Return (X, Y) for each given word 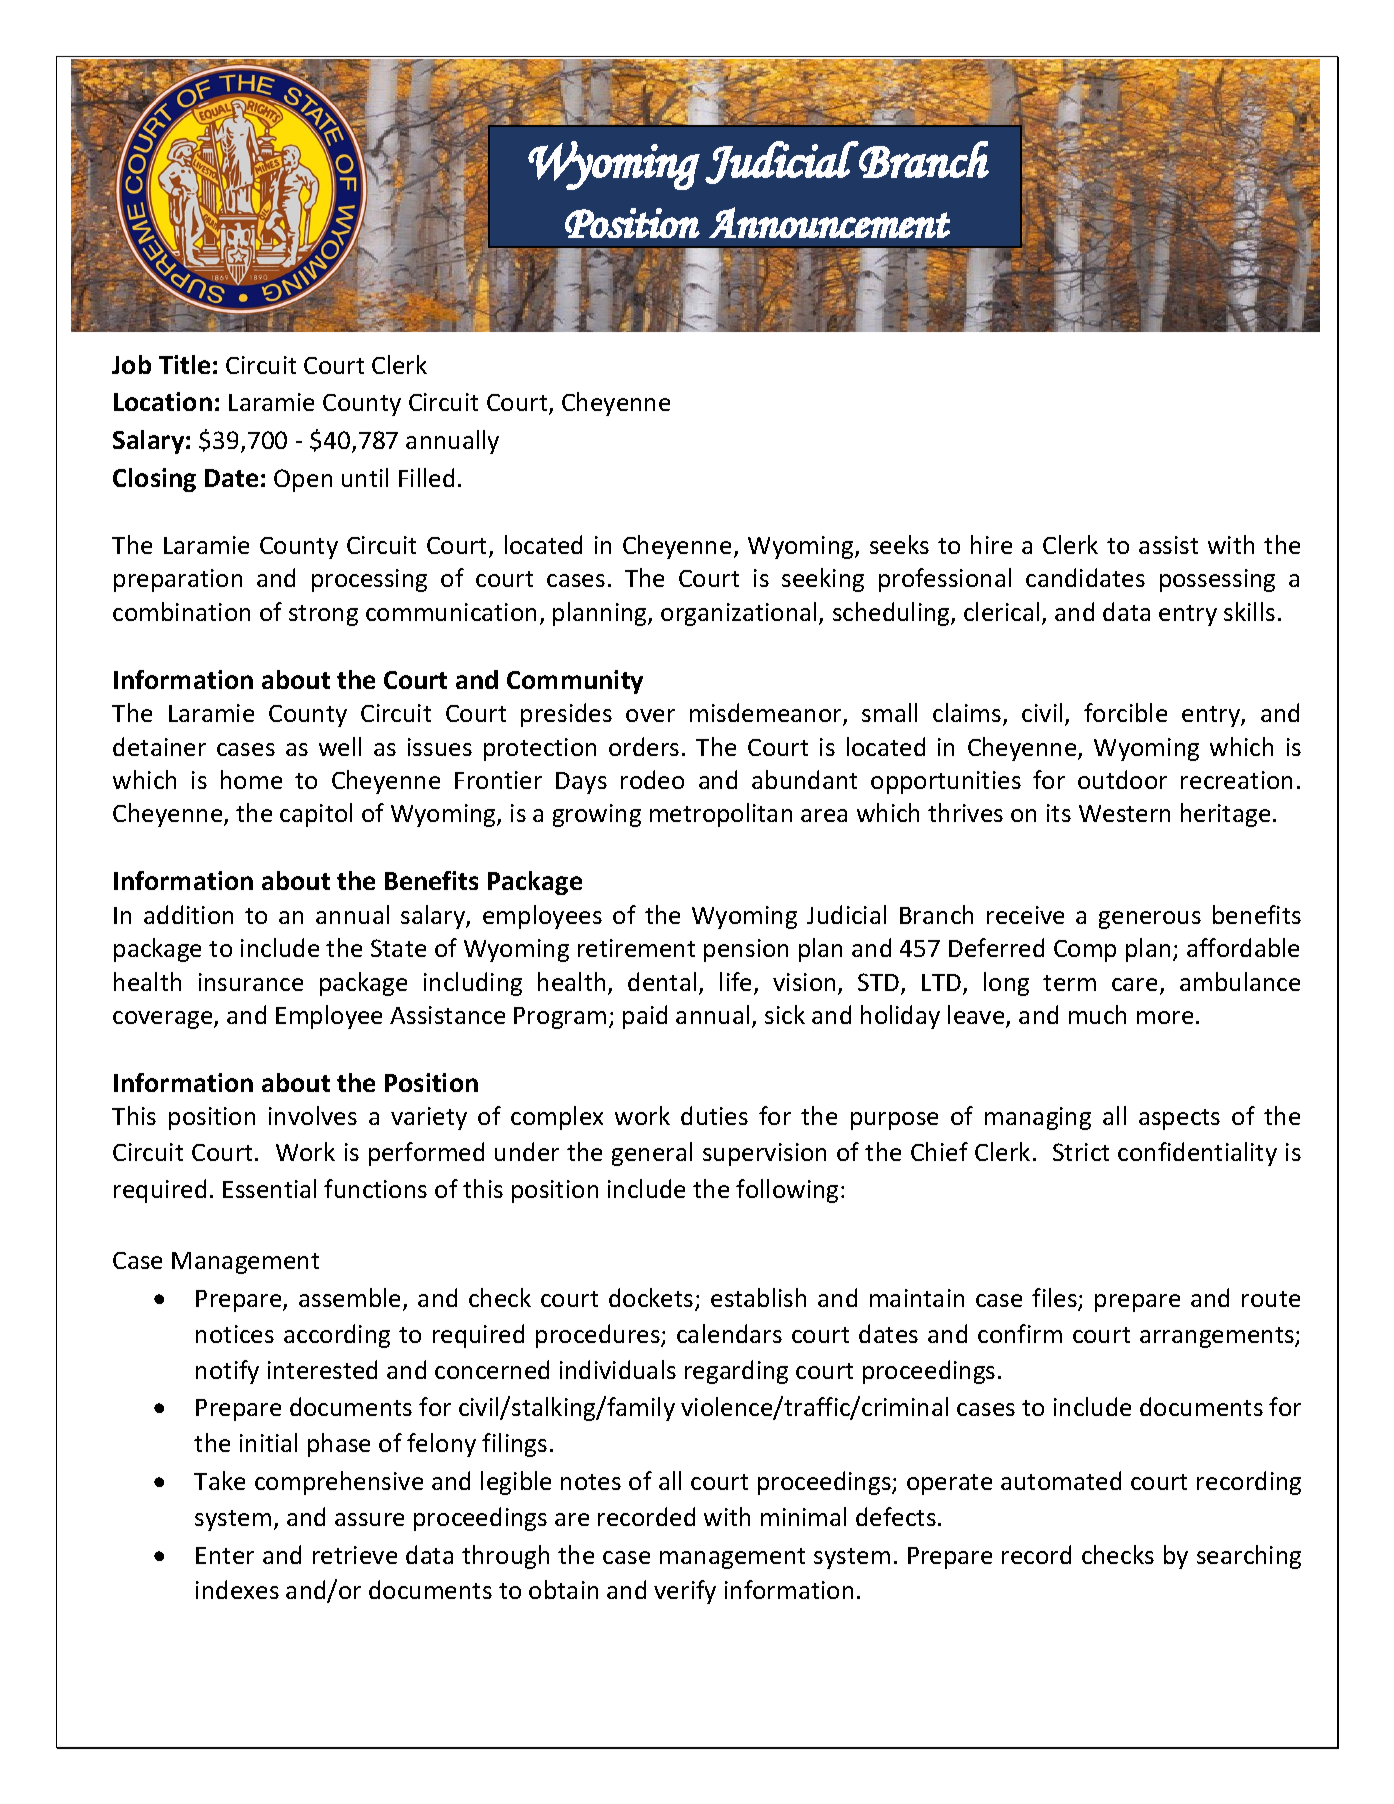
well (340, 746)
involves (313, 1115)
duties (714, 1115)
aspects (1179, 1119)
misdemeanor (767, 714)
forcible (1125, 712)
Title (184, 364)
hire (991, 544)
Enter (225, 1555)
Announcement (829, 222)
